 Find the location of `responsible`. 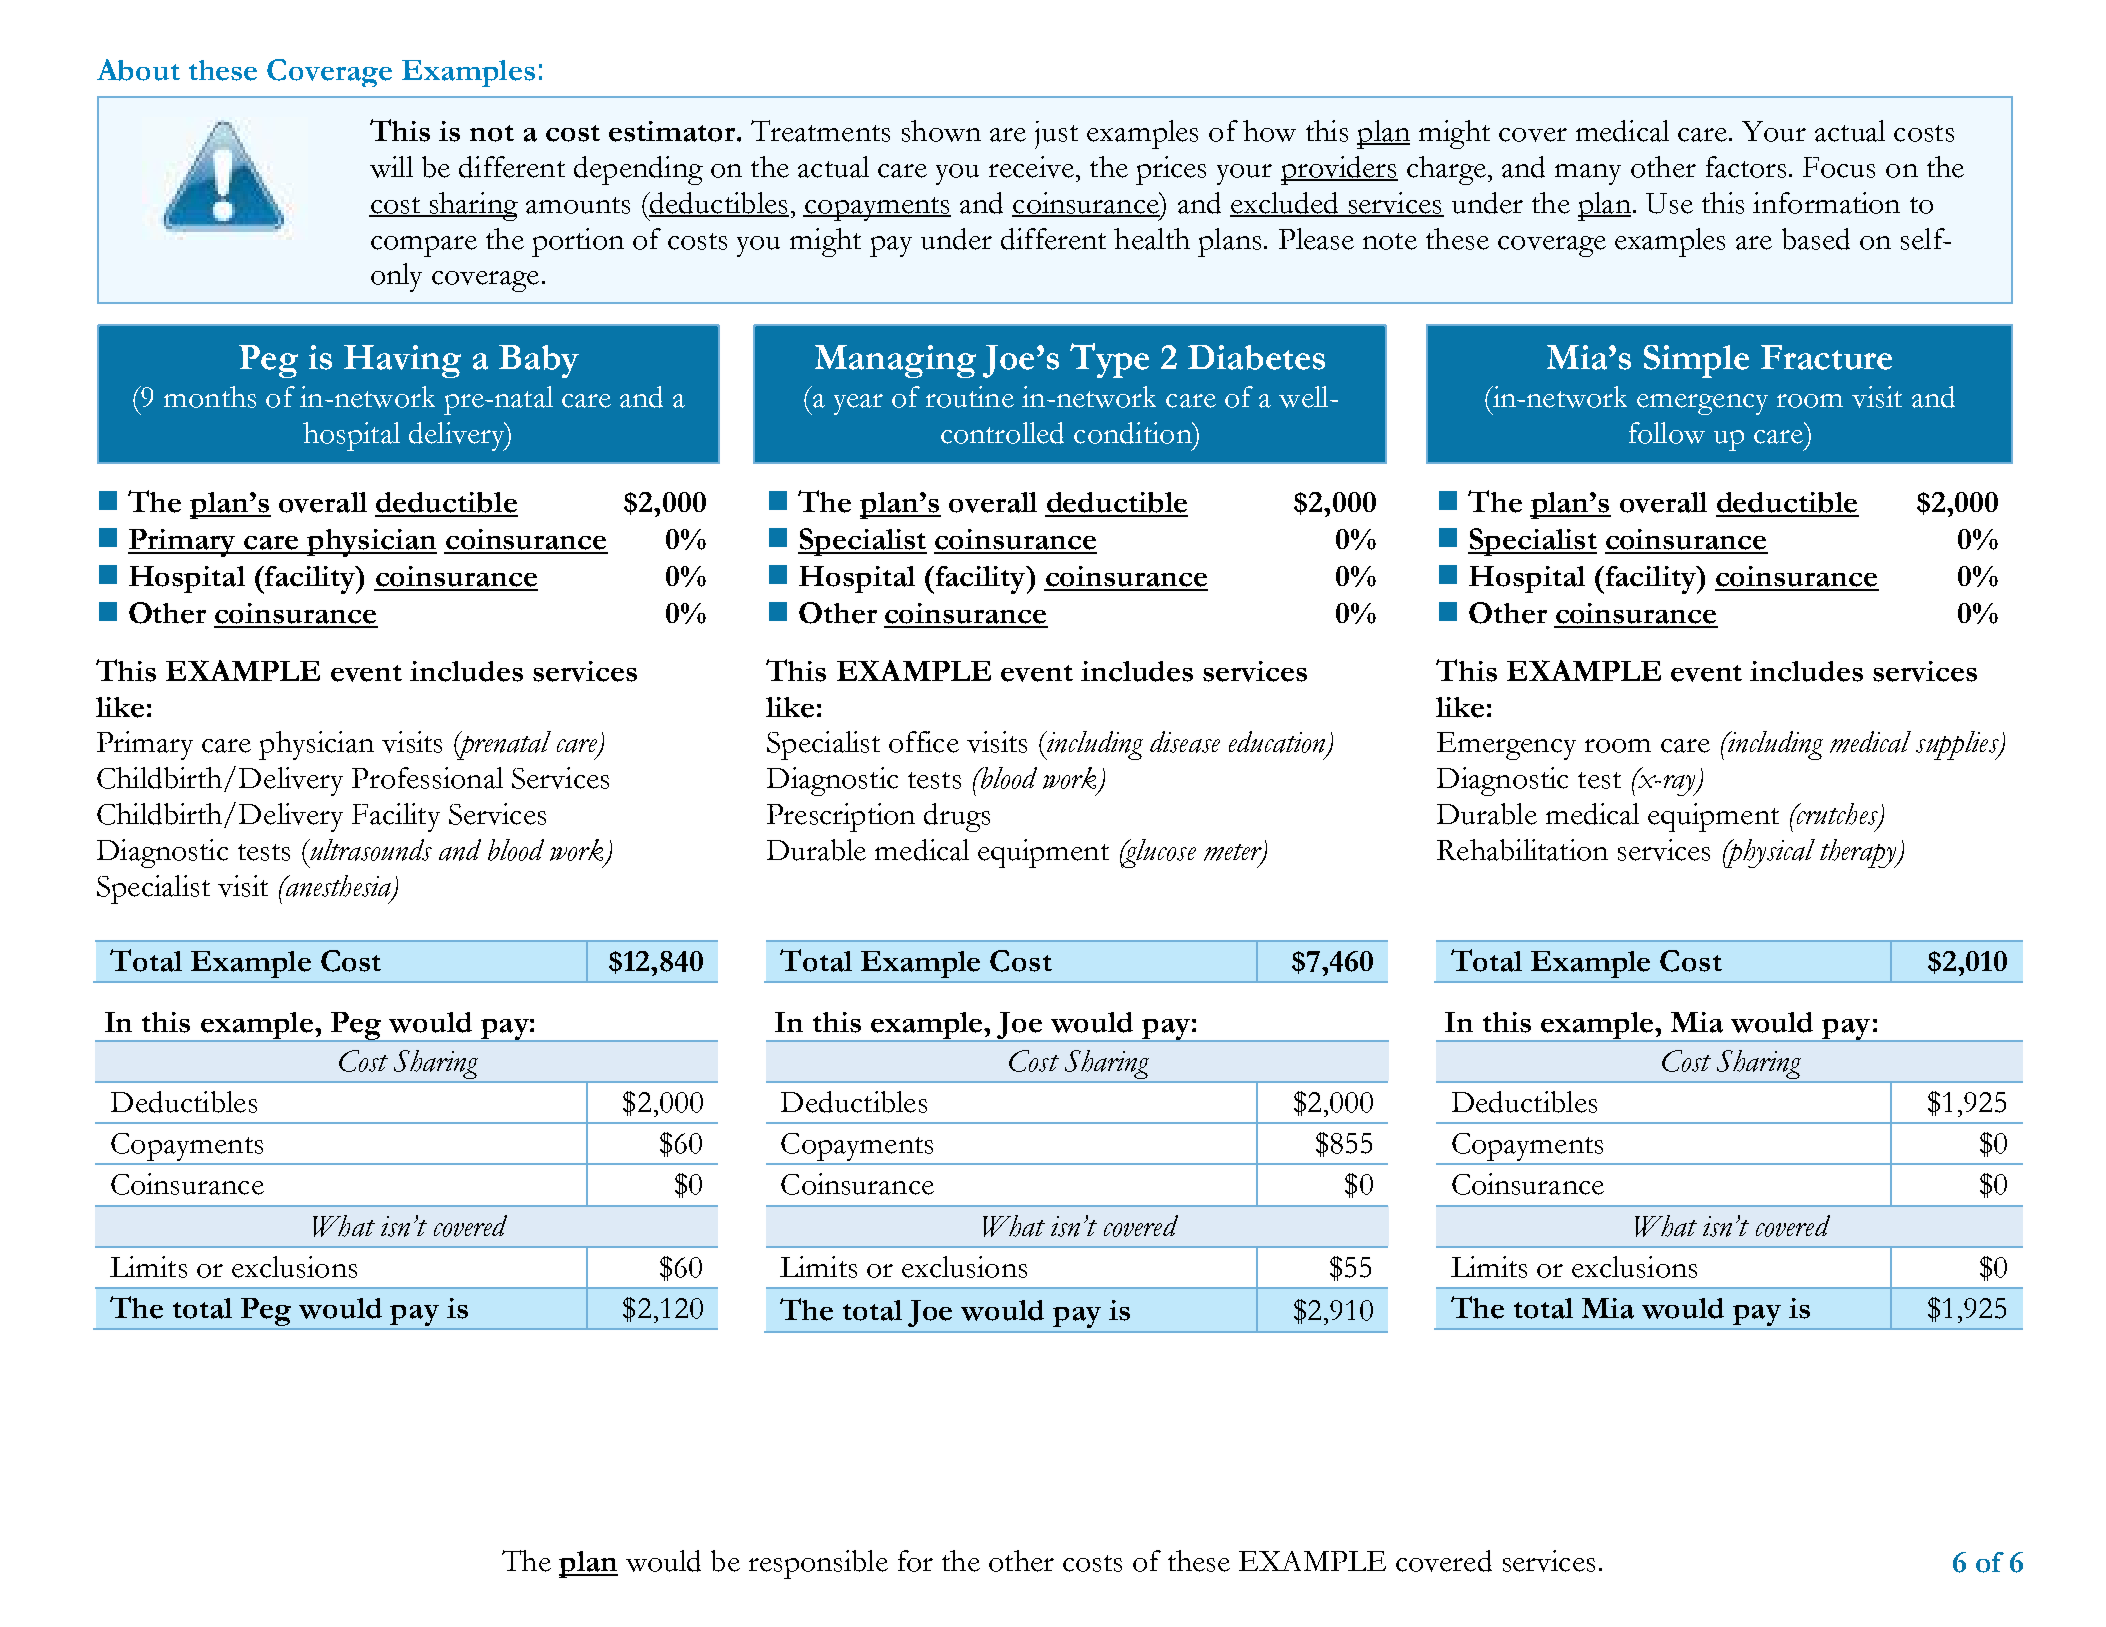

responsible is located at coordinates (818, 1564).
